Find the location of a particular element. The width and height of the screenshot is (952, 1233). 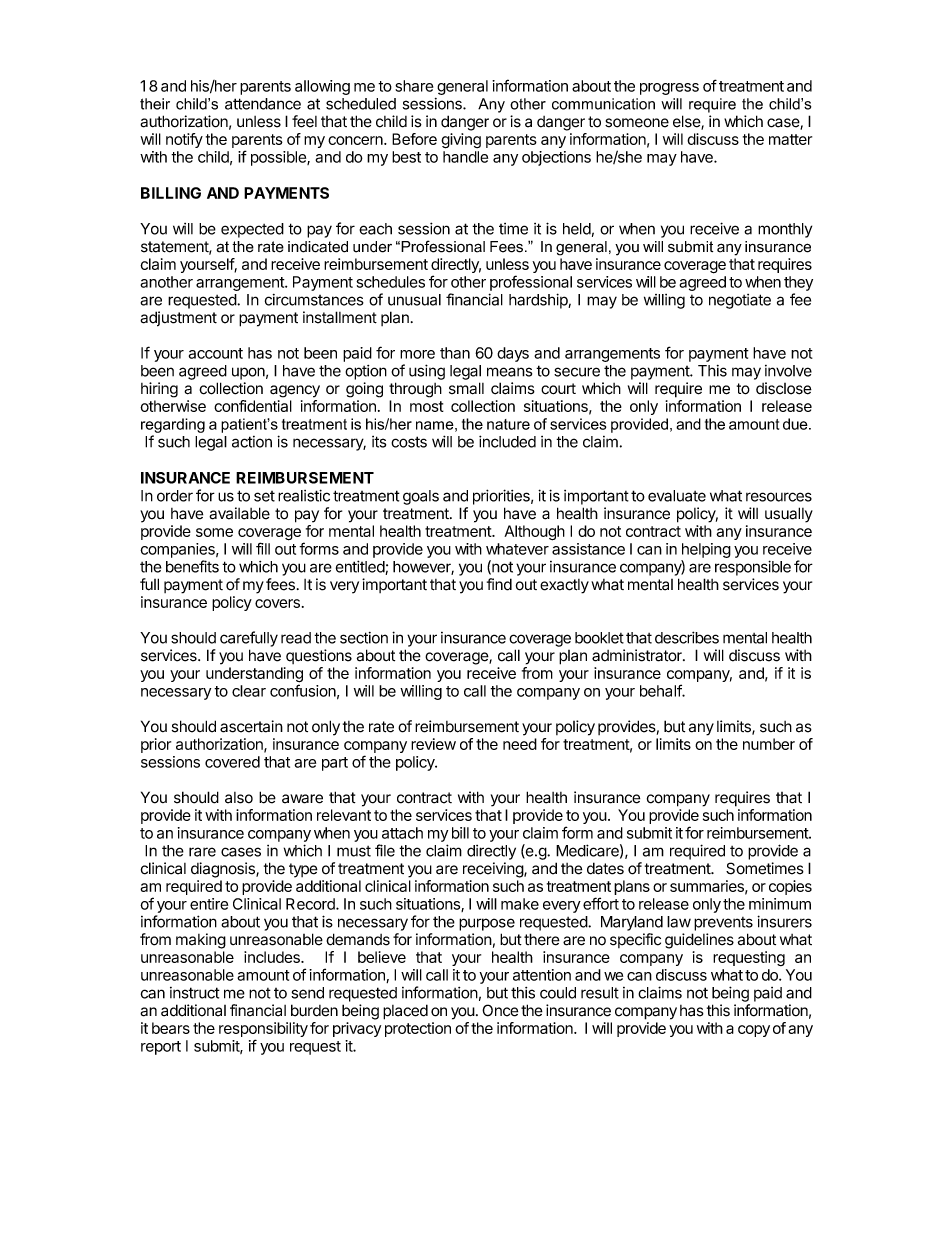

nature is located at coordinates (508, 424).
